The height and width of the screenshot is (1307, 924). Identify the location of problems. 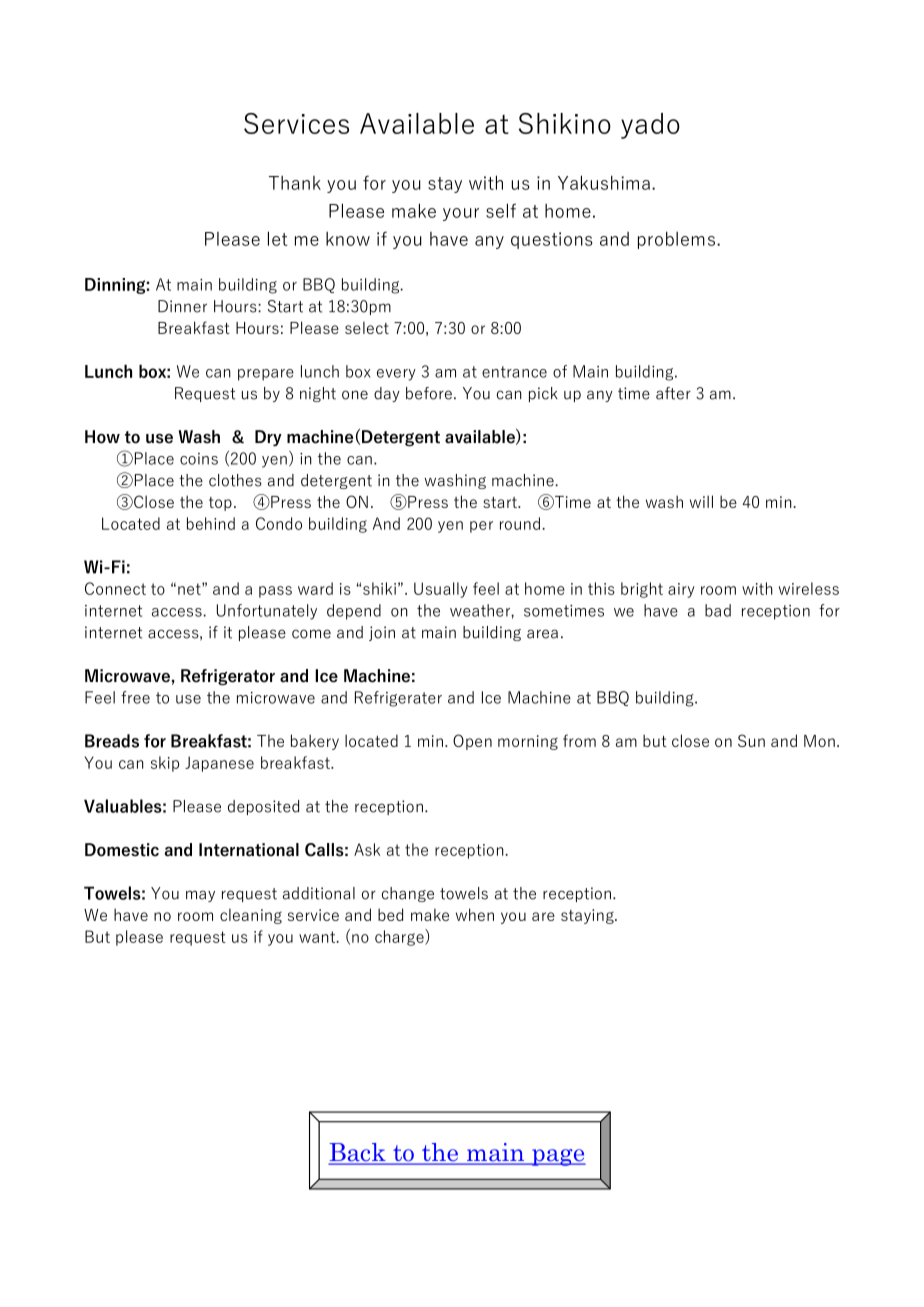
(676, 240).
